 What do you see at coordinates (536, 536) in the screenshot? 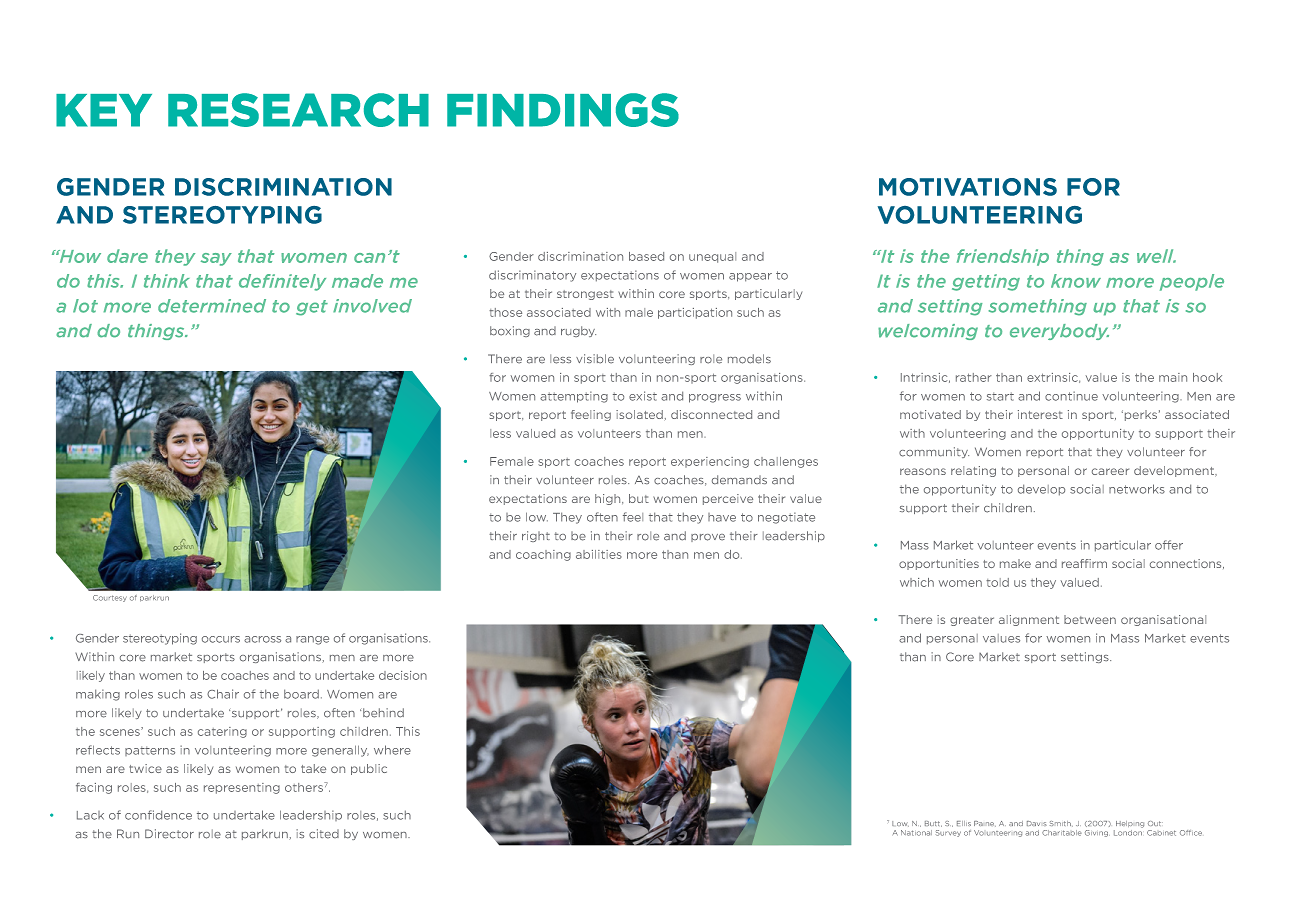
I see `right` at bounding box center [536, 536].
